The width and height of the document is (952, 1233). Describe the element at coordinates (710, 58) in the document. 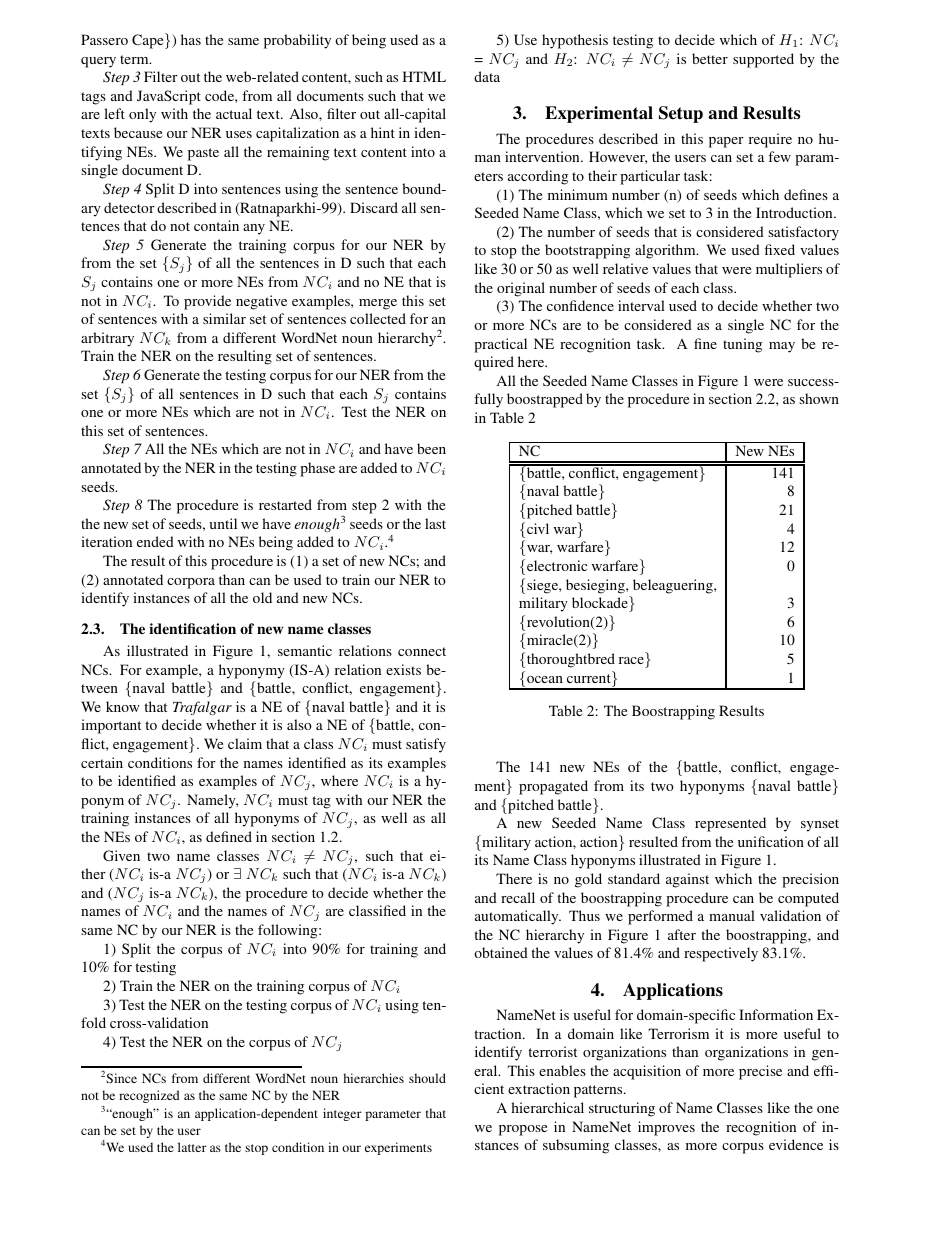

I see `better` at that location.
